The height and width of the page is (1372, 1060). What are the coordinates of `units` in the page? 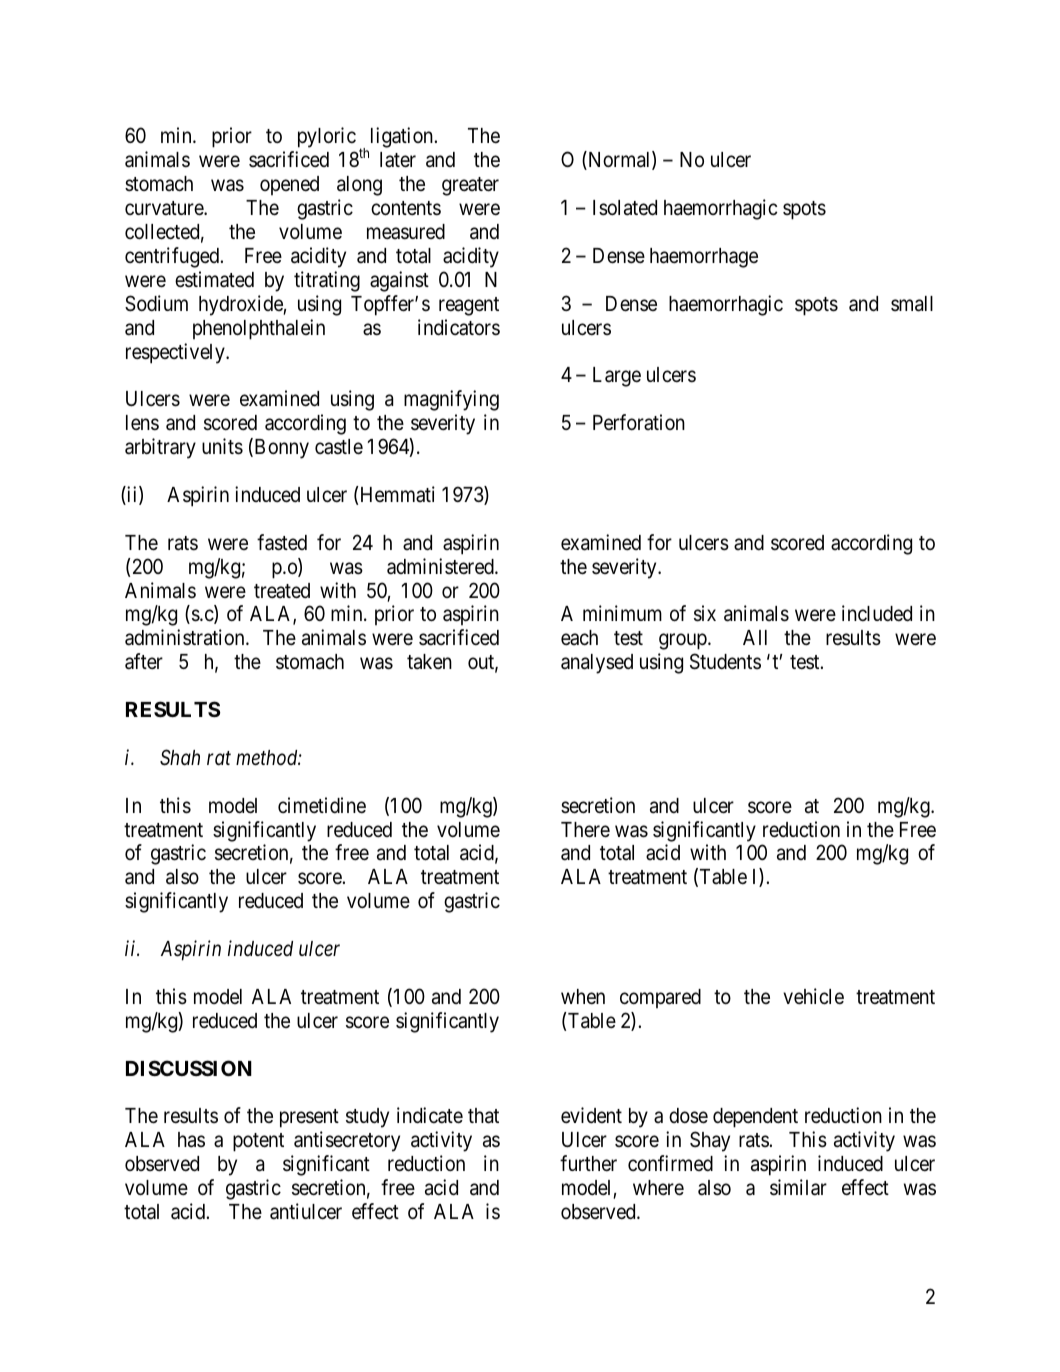 It's located at (222, 446).
